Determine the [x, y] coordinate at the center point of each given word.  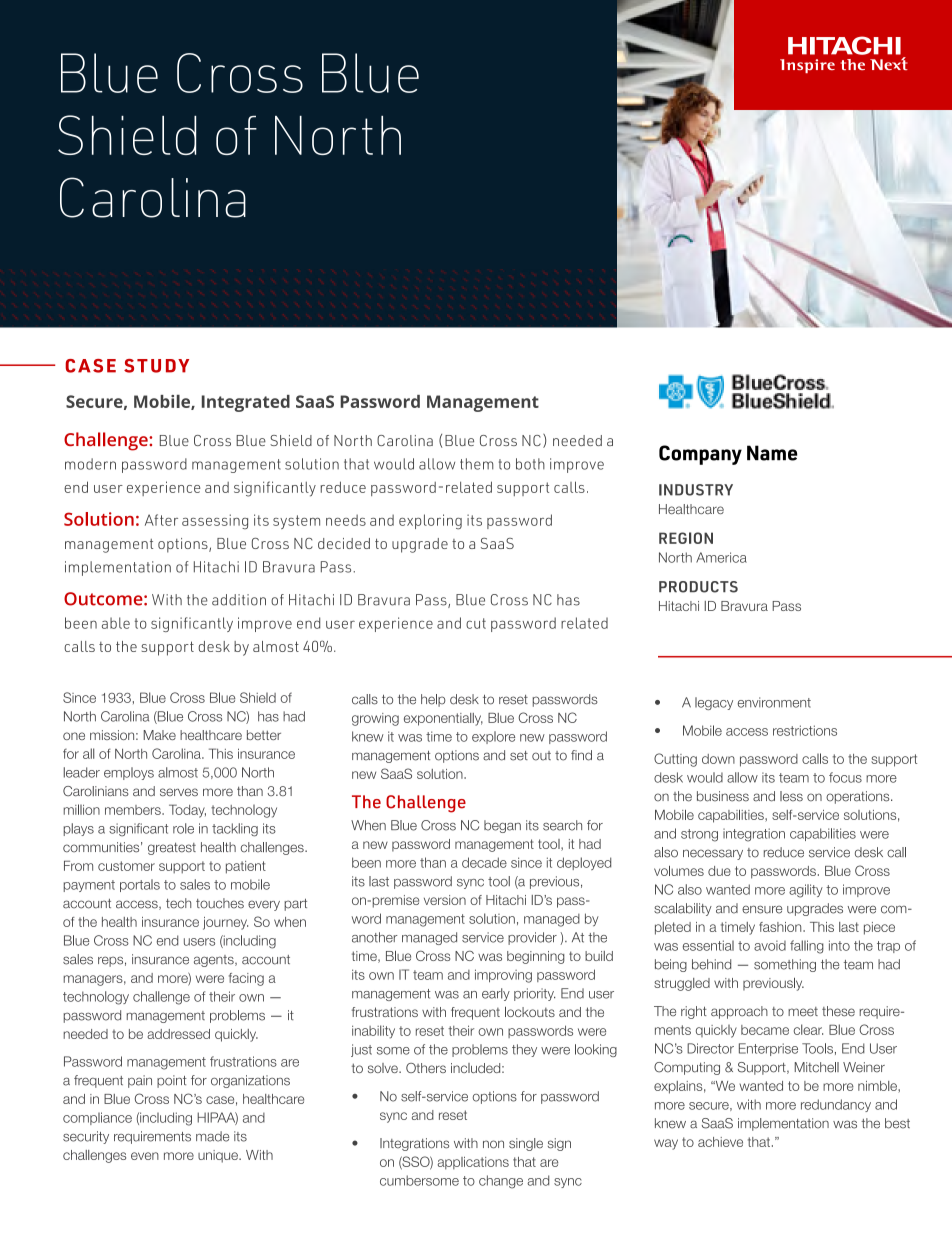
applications [473, 1163]
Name [772, 453]
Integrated [246, 403]
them [476, 464]
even [145, 1156]
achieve [720, 1142]
